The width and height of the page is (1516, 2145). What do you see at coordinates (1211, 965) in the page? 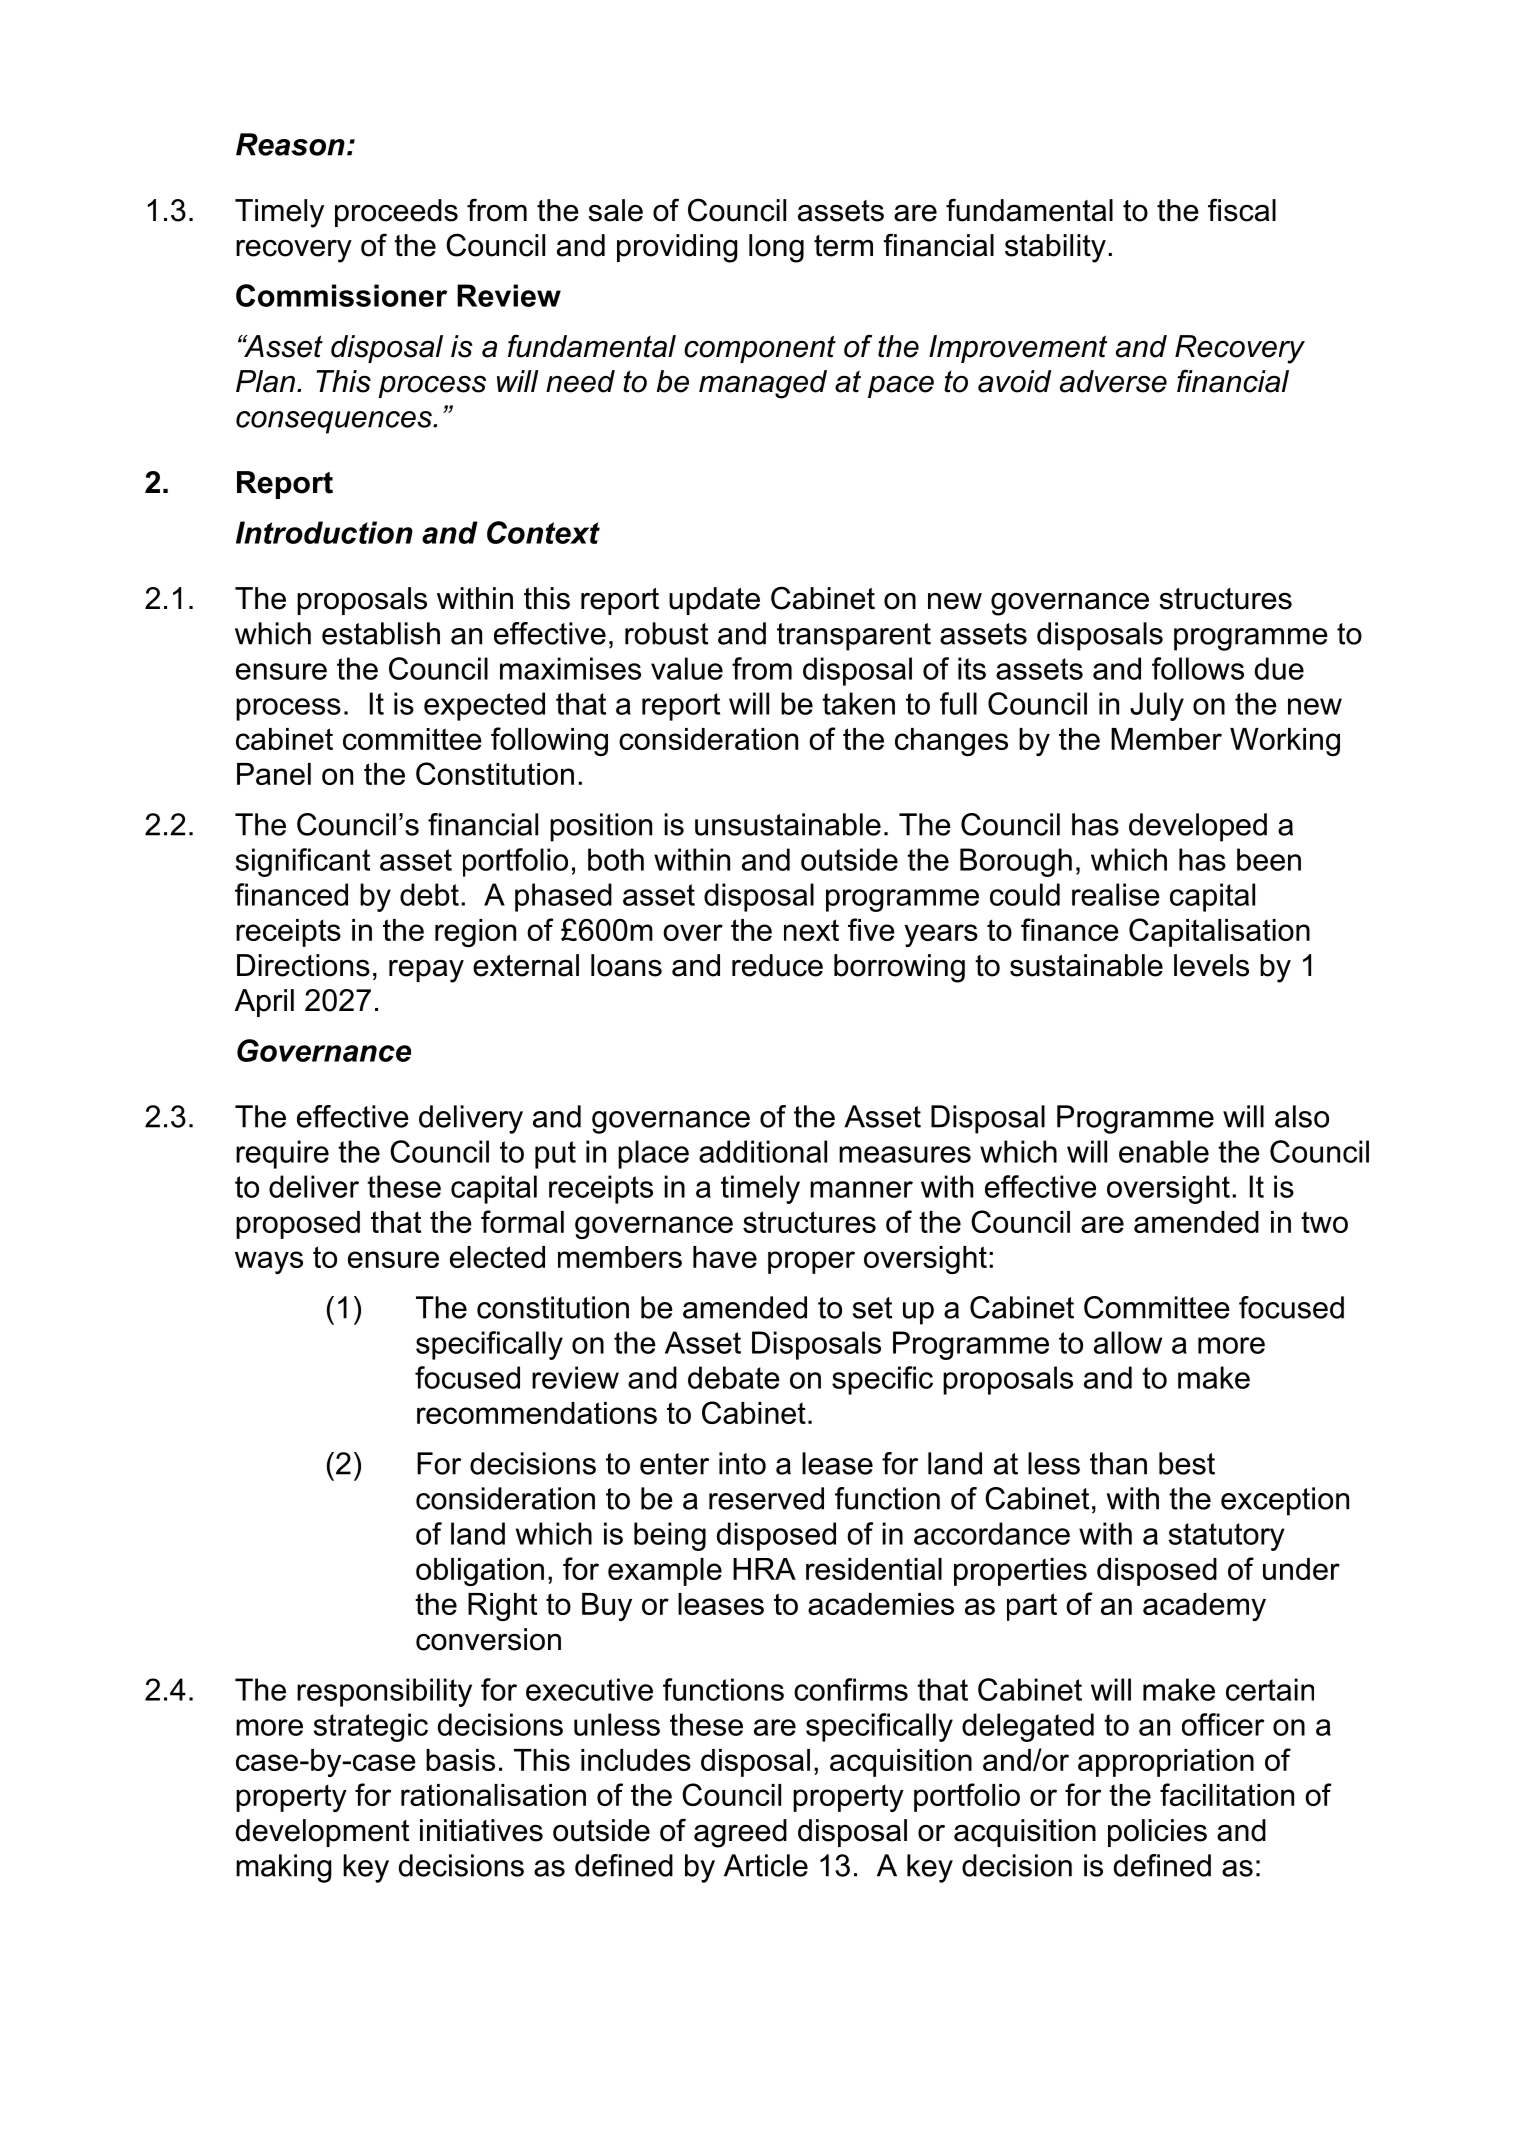
I see `levels` at bounding box center [1211, 965].
